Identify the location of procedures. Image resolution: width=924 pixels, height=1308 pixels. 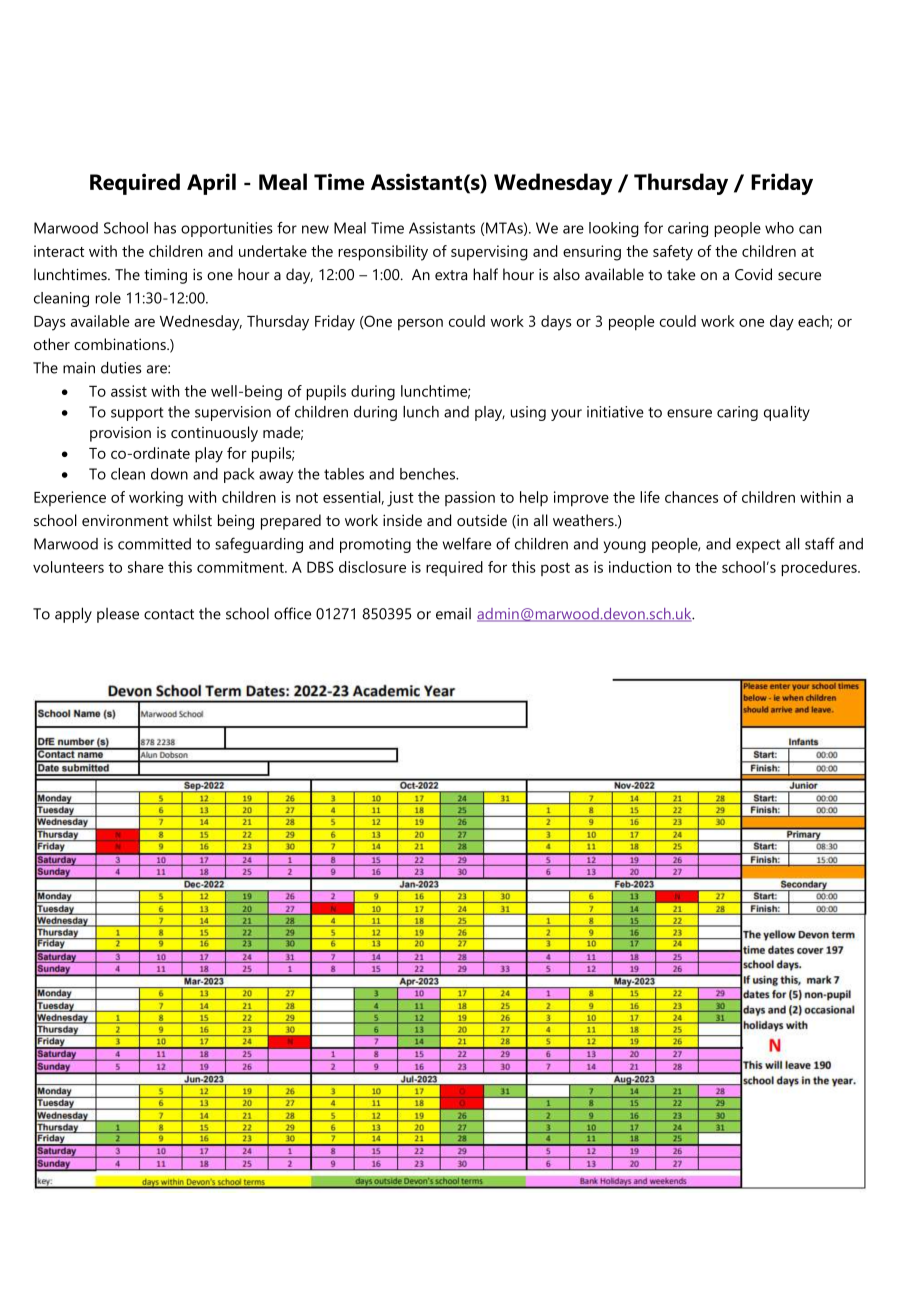
(820, 568).
